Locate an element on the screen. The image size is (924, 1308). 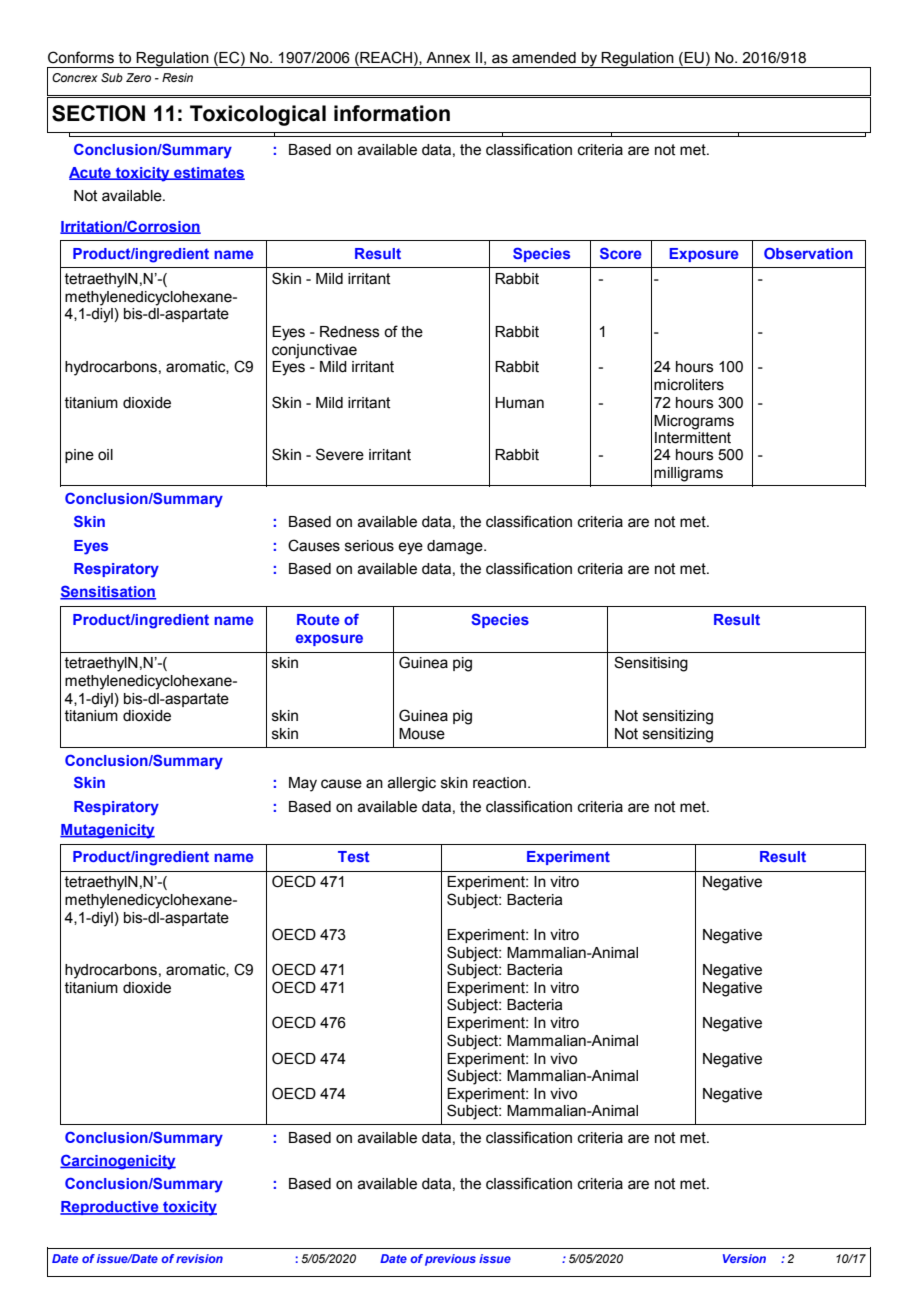
oil is located at coordinates (105, 455).
